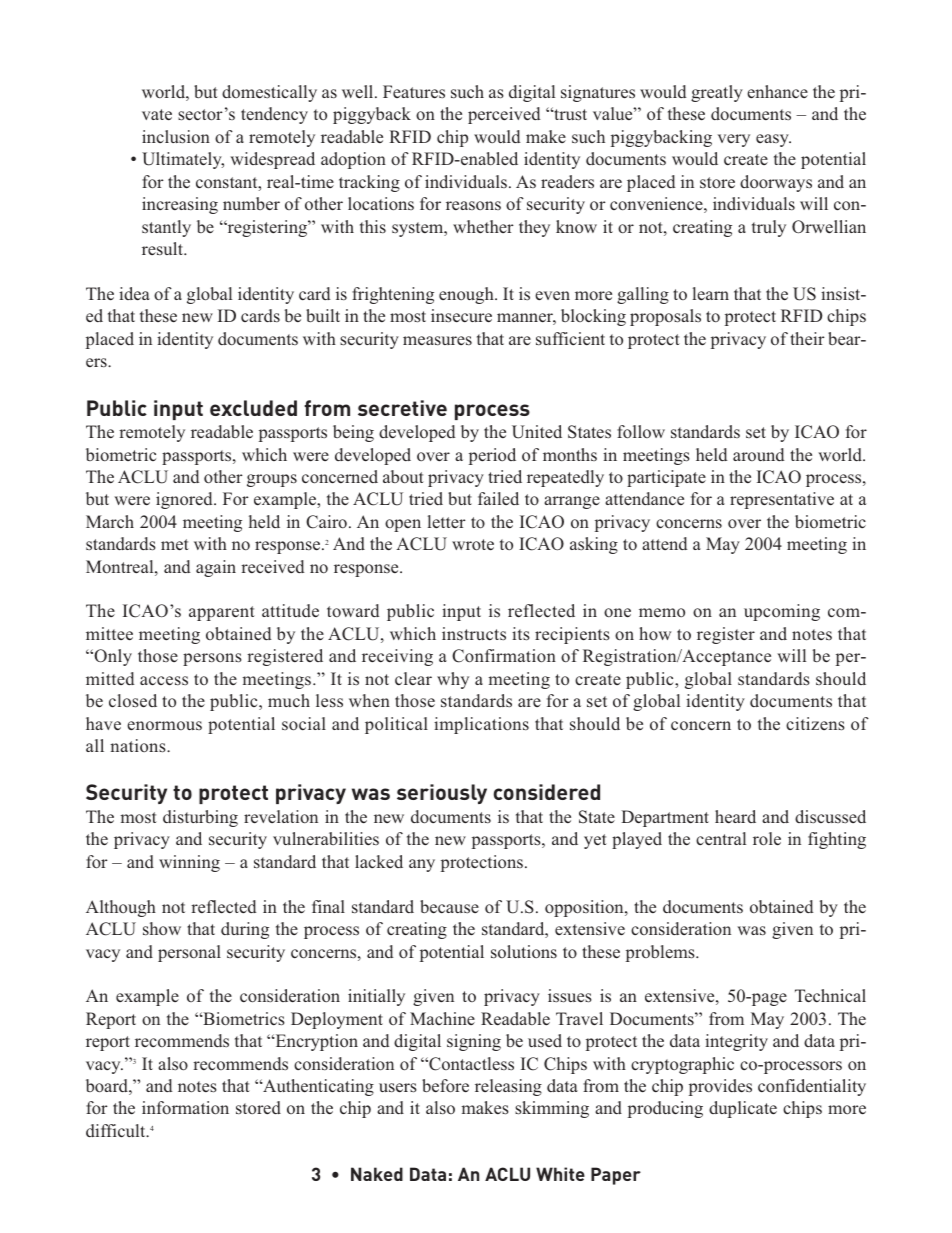 This page has width=952, height=1233. What do you see at coordinates (734, 140) in the page?
I see `very` at bounding box center [734, 140].
